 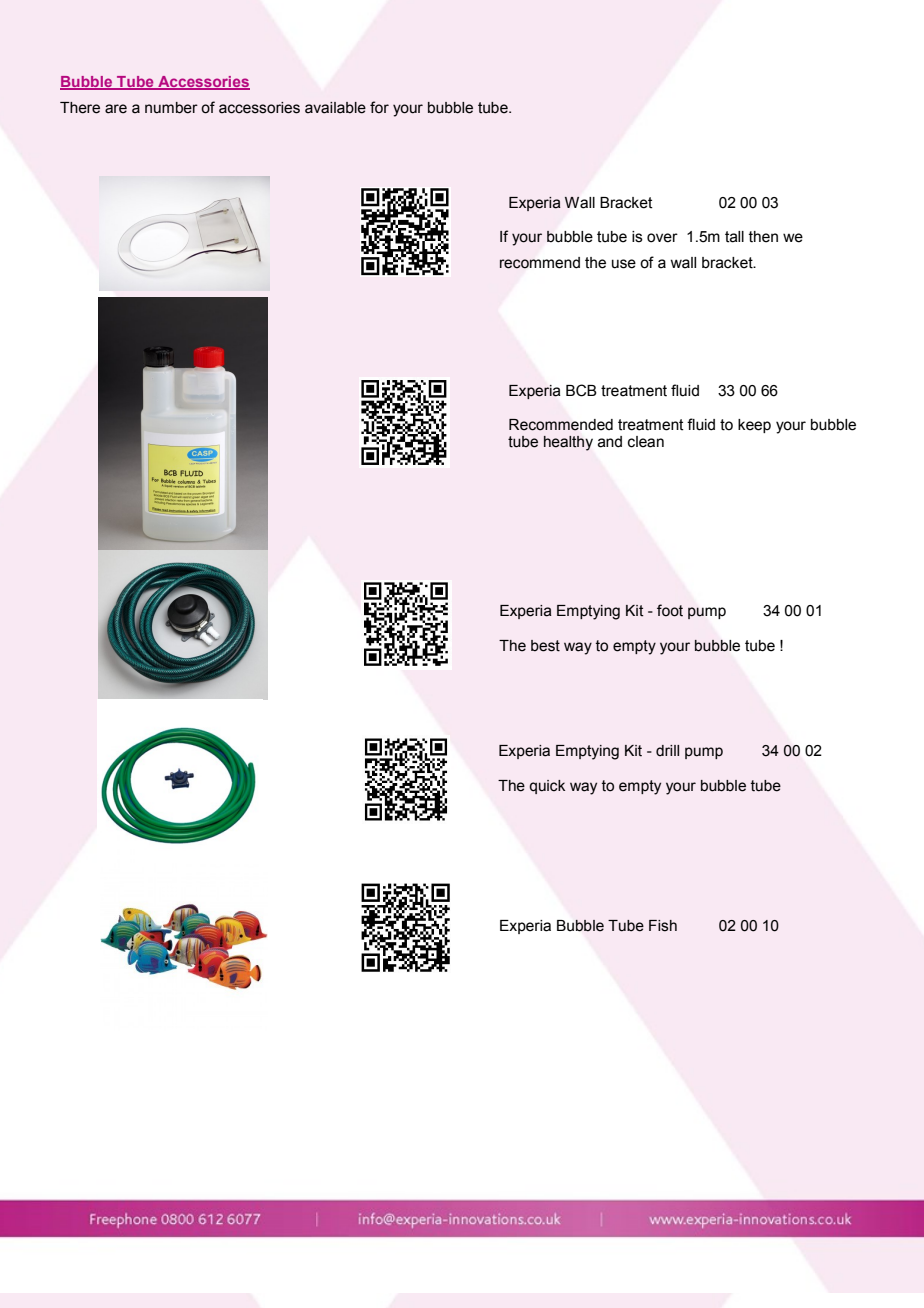 I want to click on healthy, so click(x=568, y=443).
